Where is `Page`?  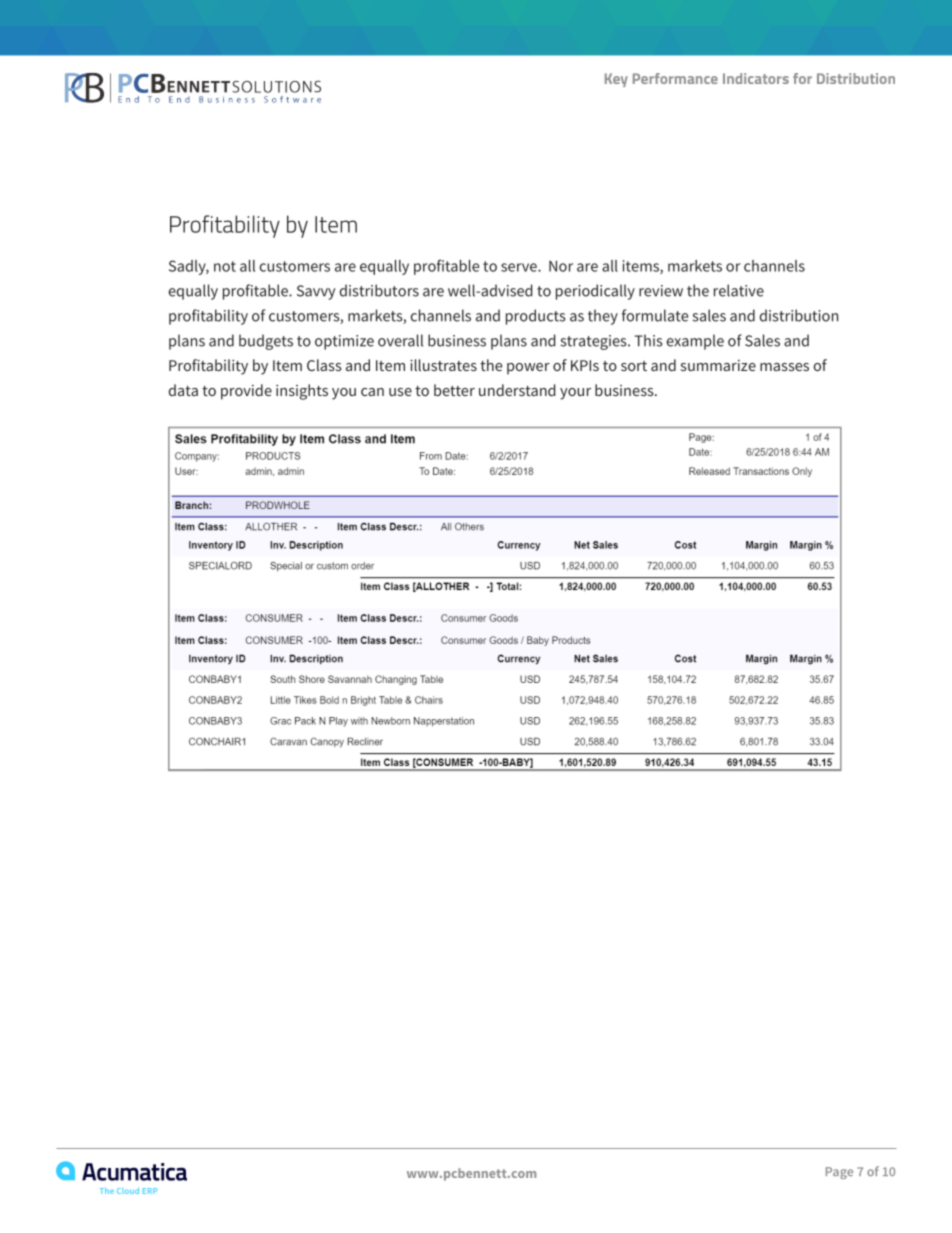
Page is located at coordinates (839, 1173).
